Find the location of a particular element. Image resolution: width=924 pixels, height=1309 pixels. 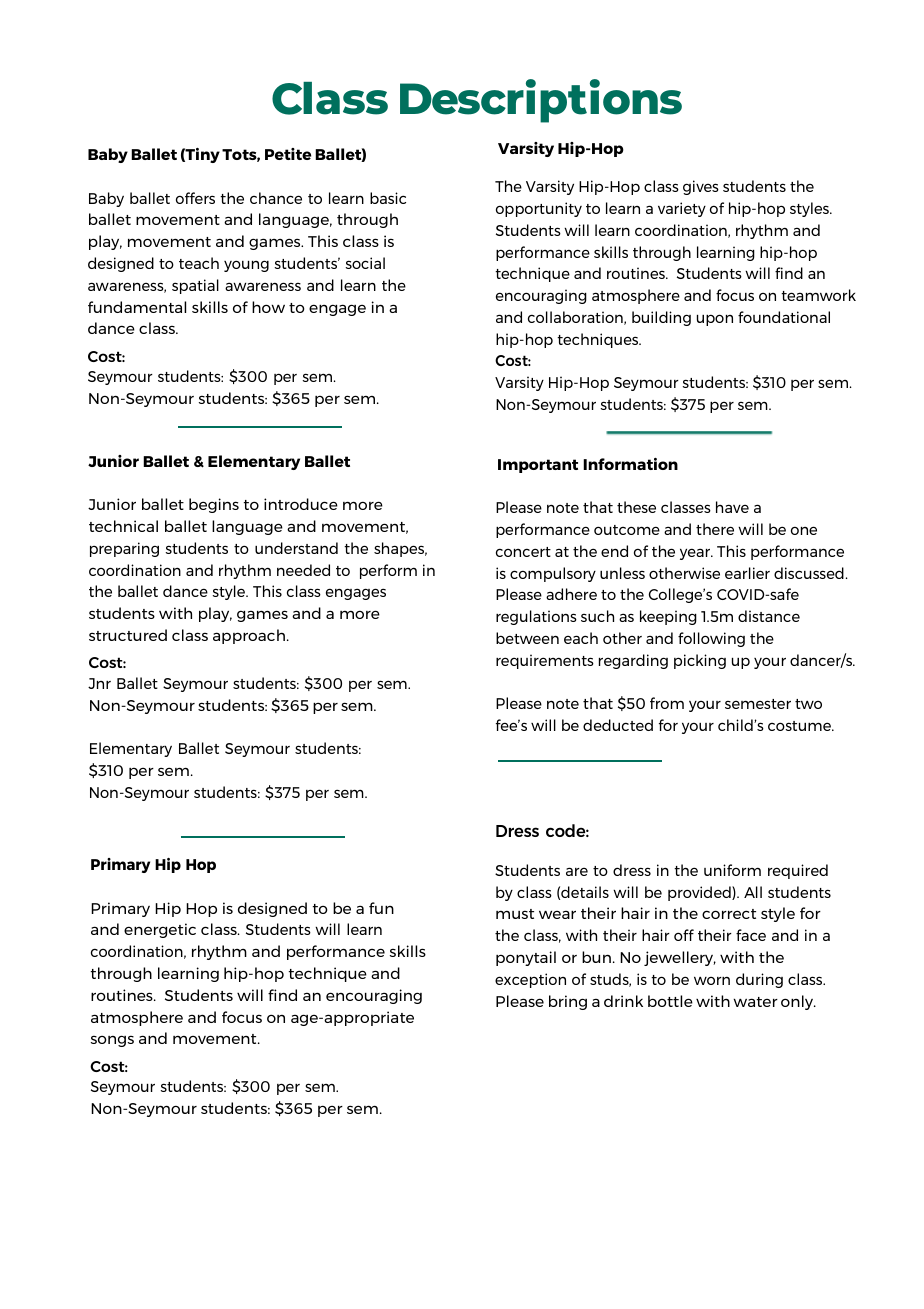

offers is located at coordinates (195, 198).
